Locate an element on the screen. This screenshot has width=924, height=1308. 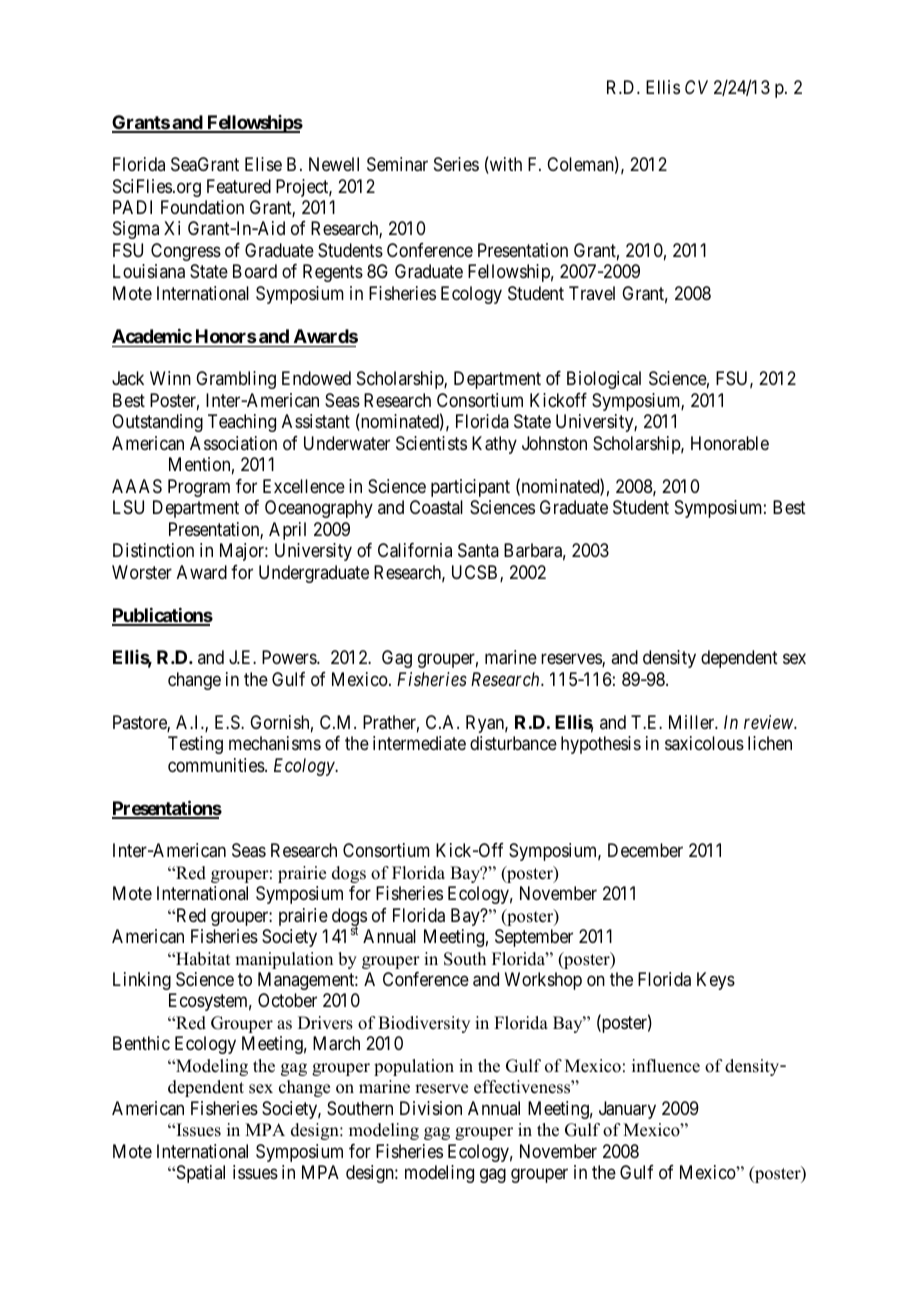
communities is located at coordinates (217, 765).
